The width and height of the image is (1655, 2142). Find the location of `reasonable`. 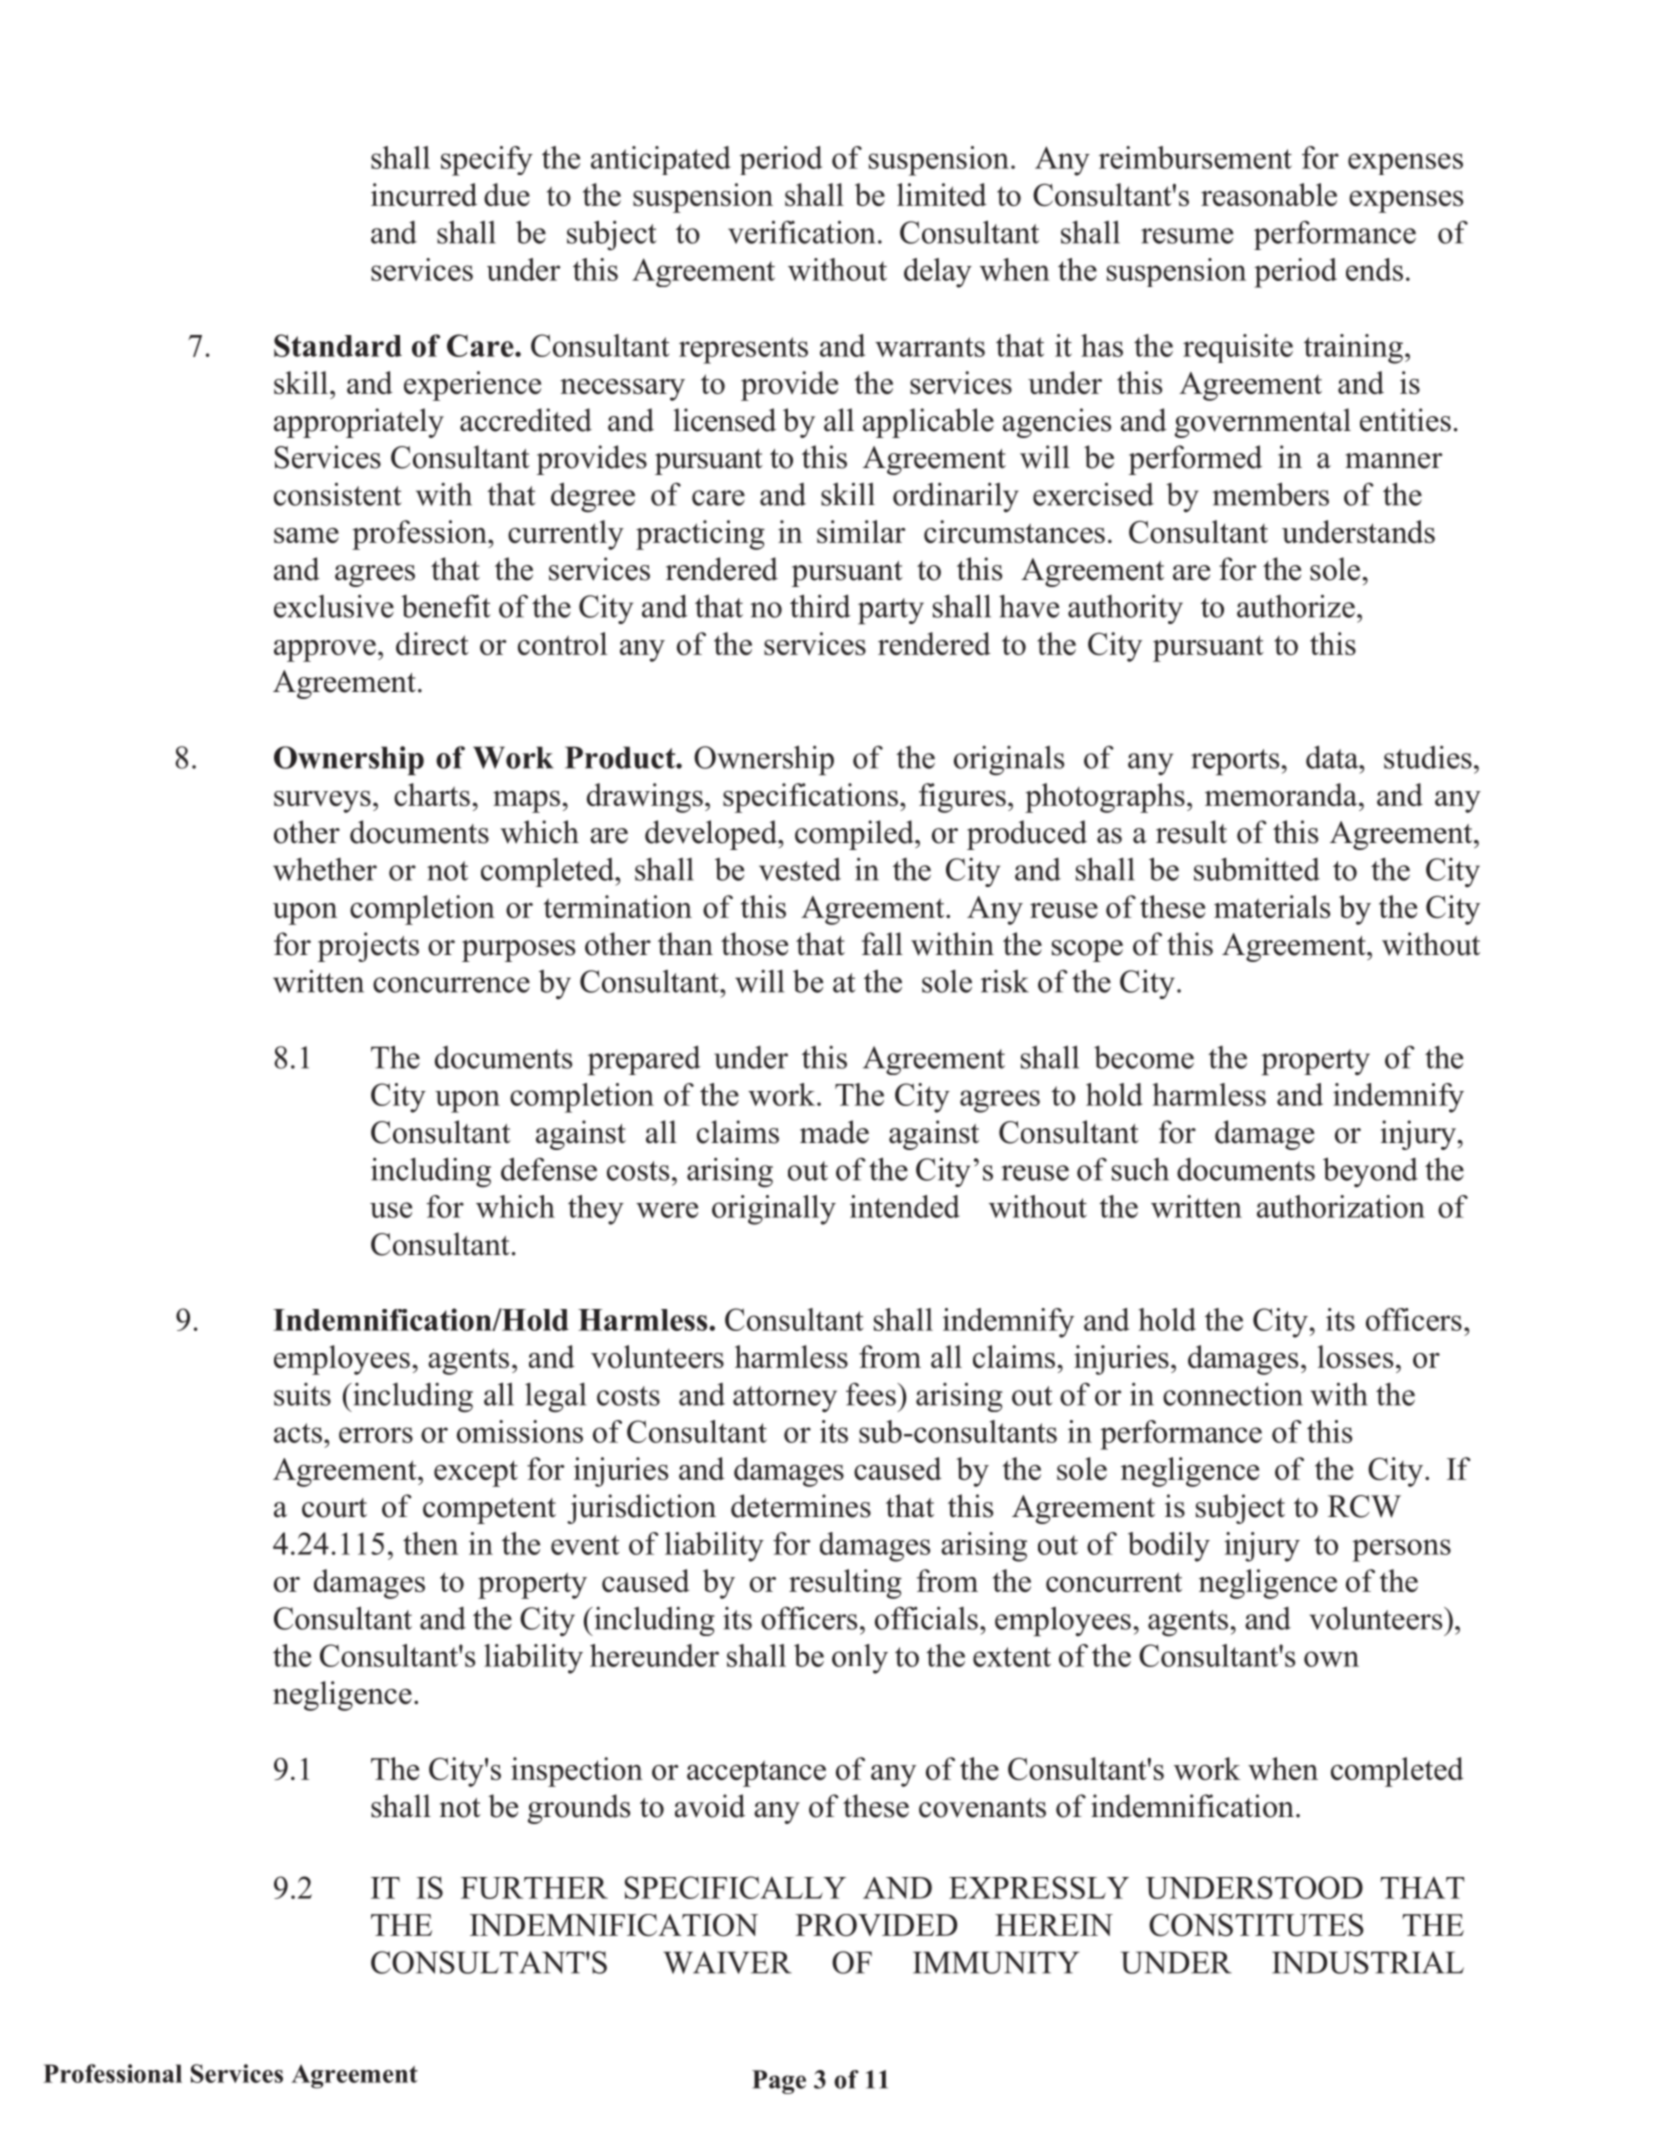

reasonable is located at coordinates (1269, 194).
